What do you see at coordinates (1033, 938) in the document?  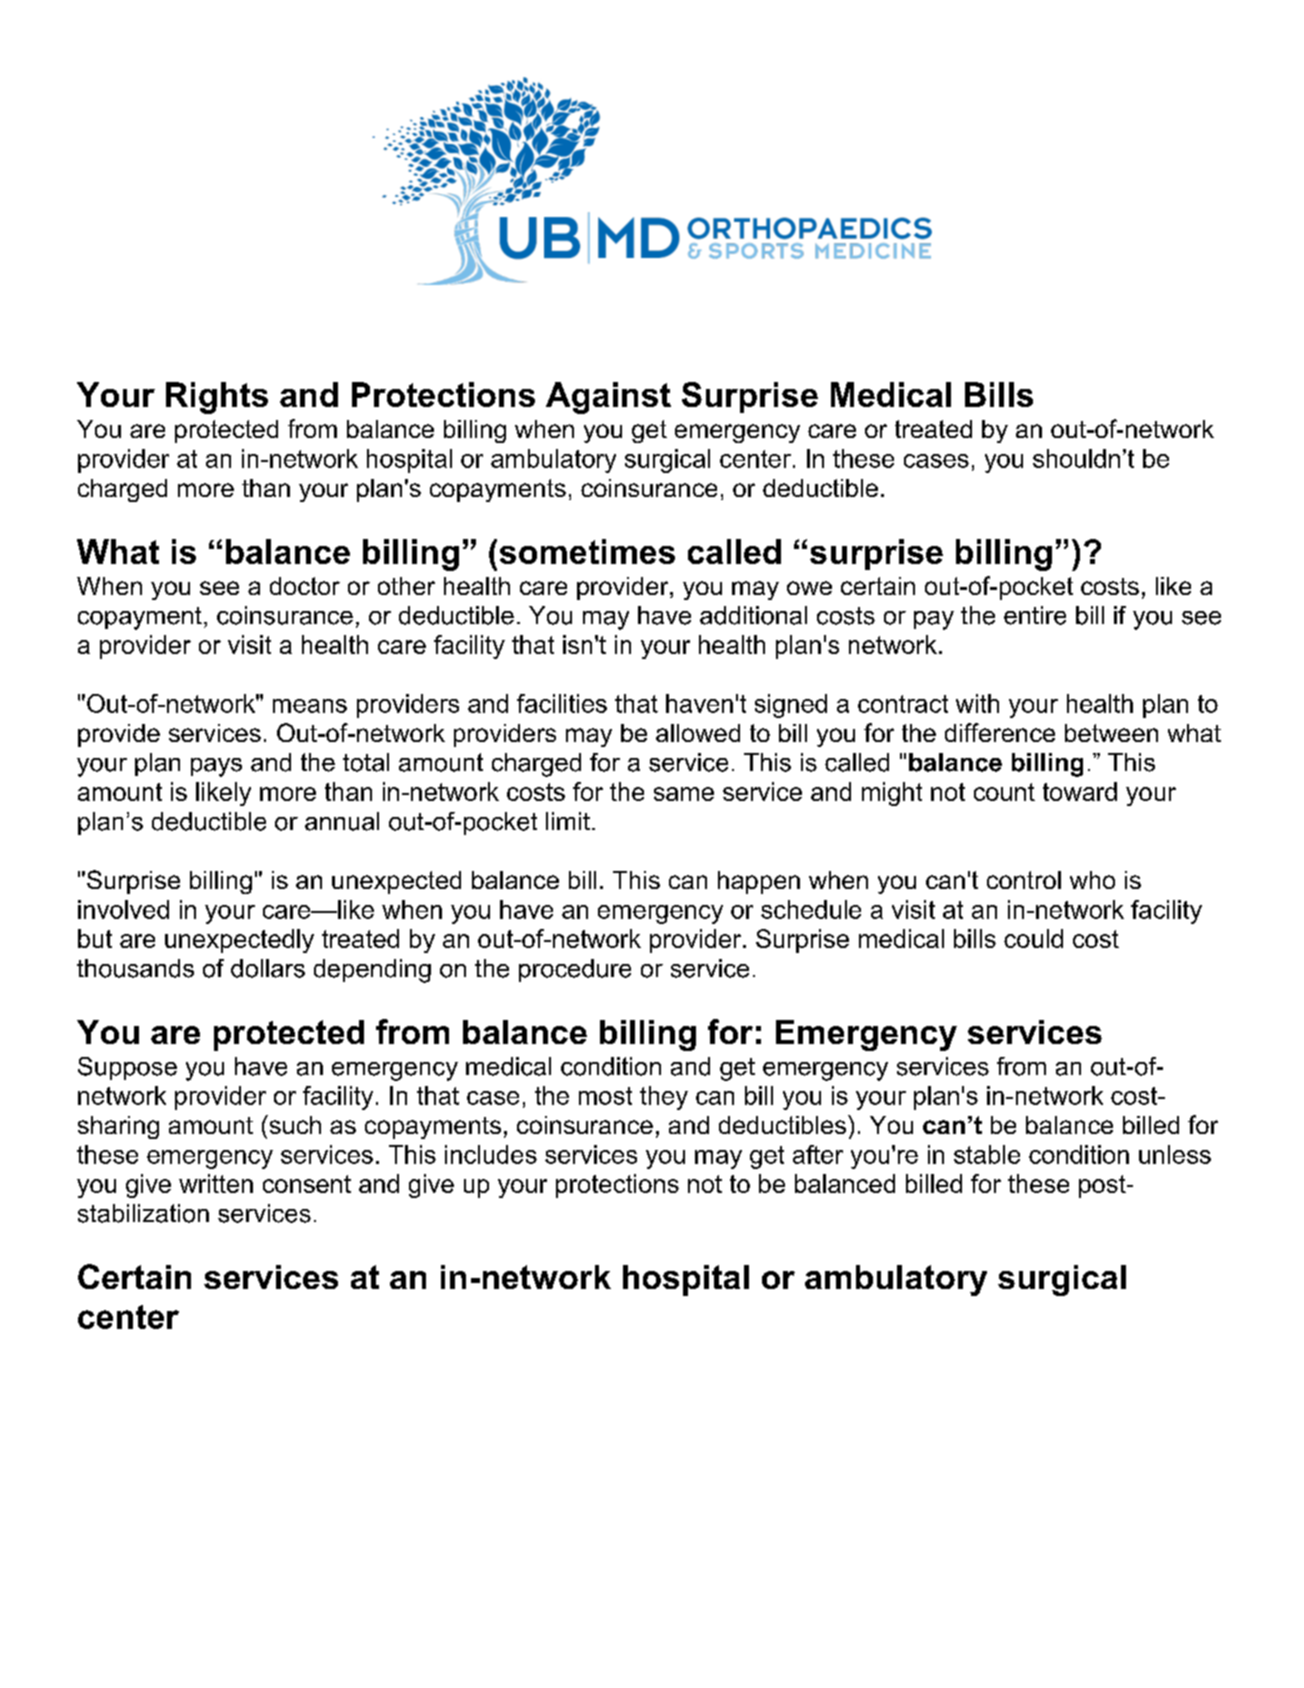 I see `could` at bounding box center [1033, 938].
